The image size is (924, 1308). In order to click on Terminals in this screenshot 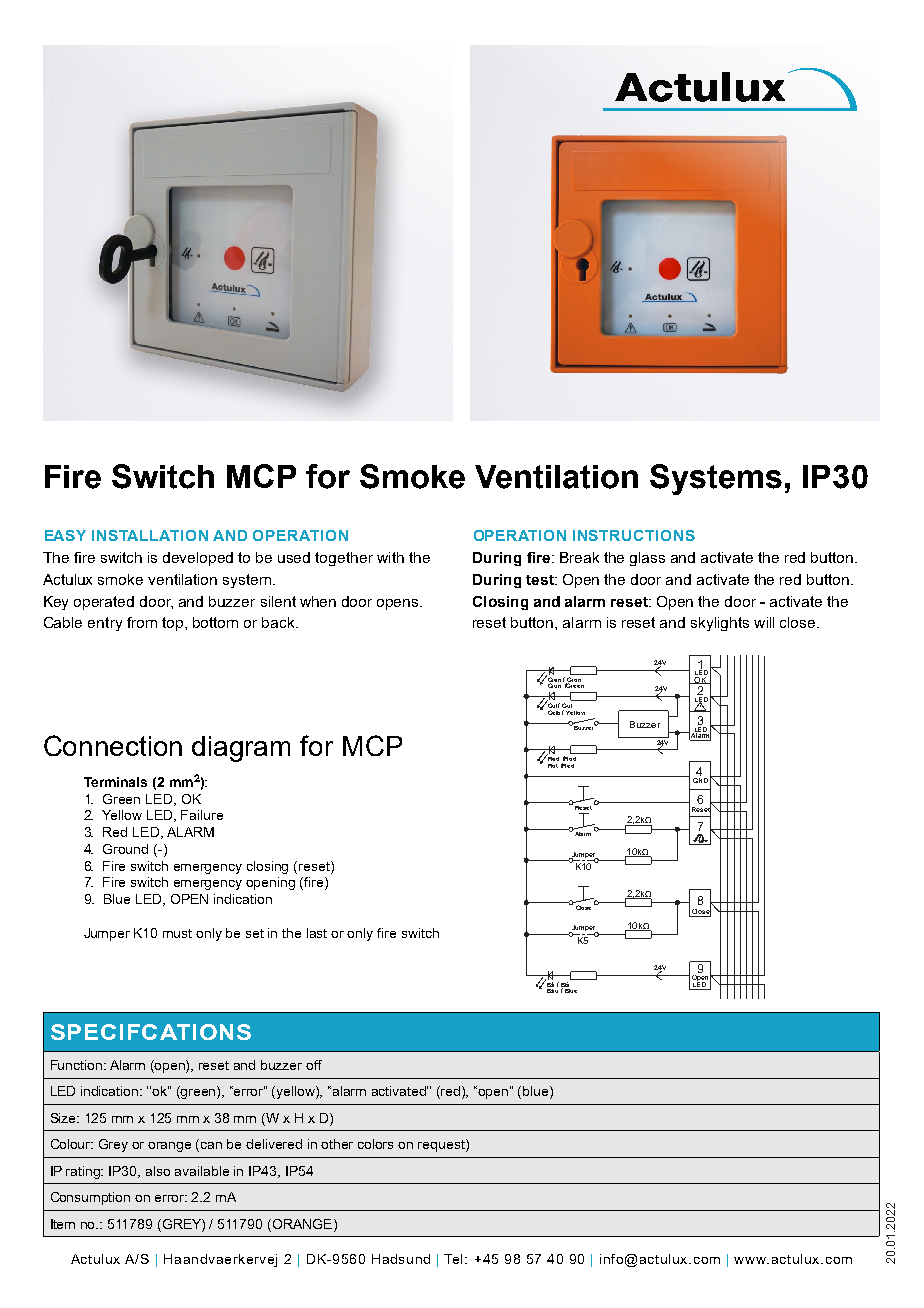, I will do `click(115, 782)`.
